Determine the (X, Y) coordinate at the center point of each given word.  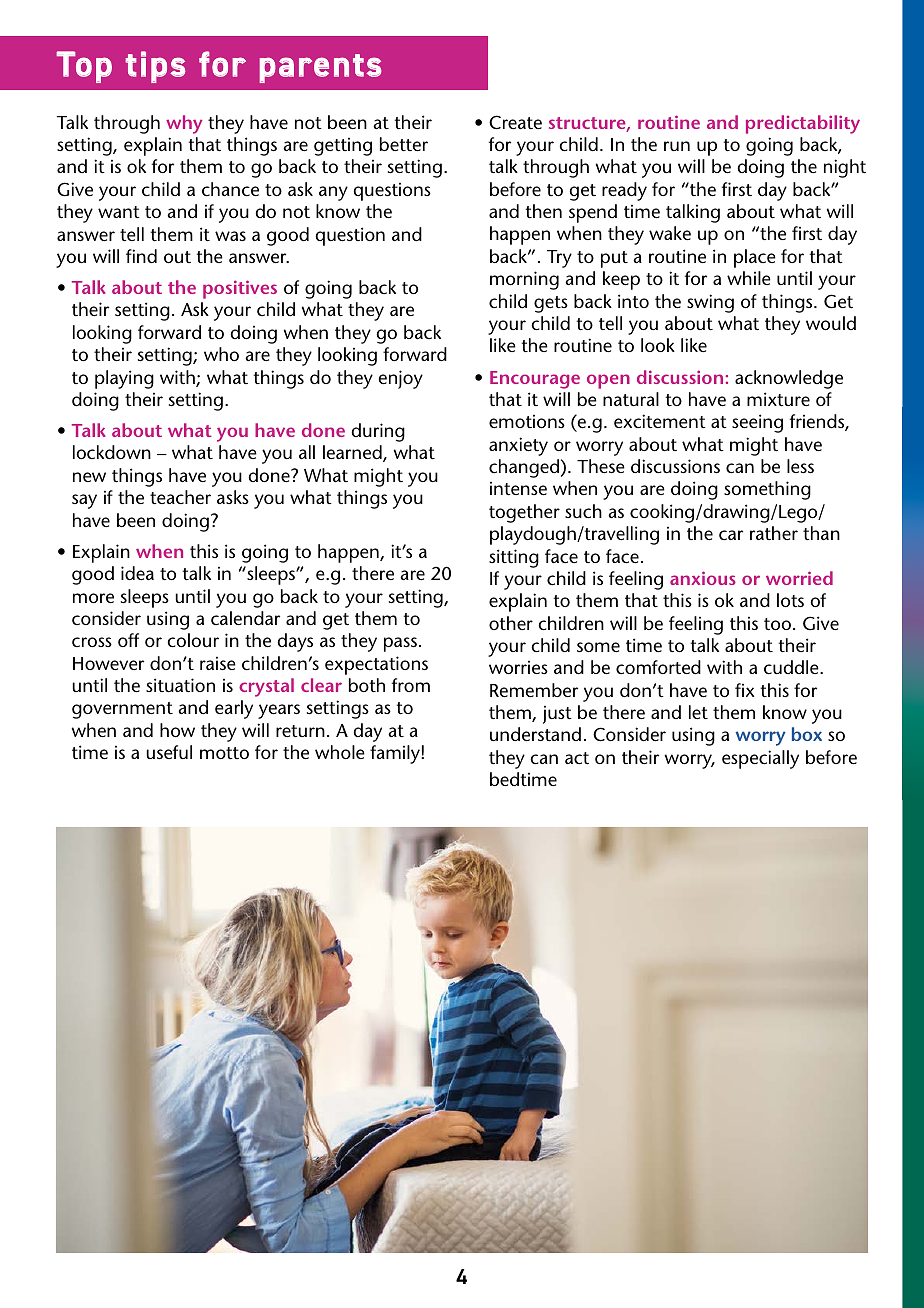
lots (790, 600)
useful (169, 752)
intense (518, 488)
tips (155, 67)
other (511, 623)
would (831, 323)
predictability (803, 124)
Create (515, 122)
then (544, 211)
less (800, 466)
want (119, 212)
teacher (180, 497)
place (755, 258)
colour (193, 640)
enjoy (400, 379)
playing (124, 379)
